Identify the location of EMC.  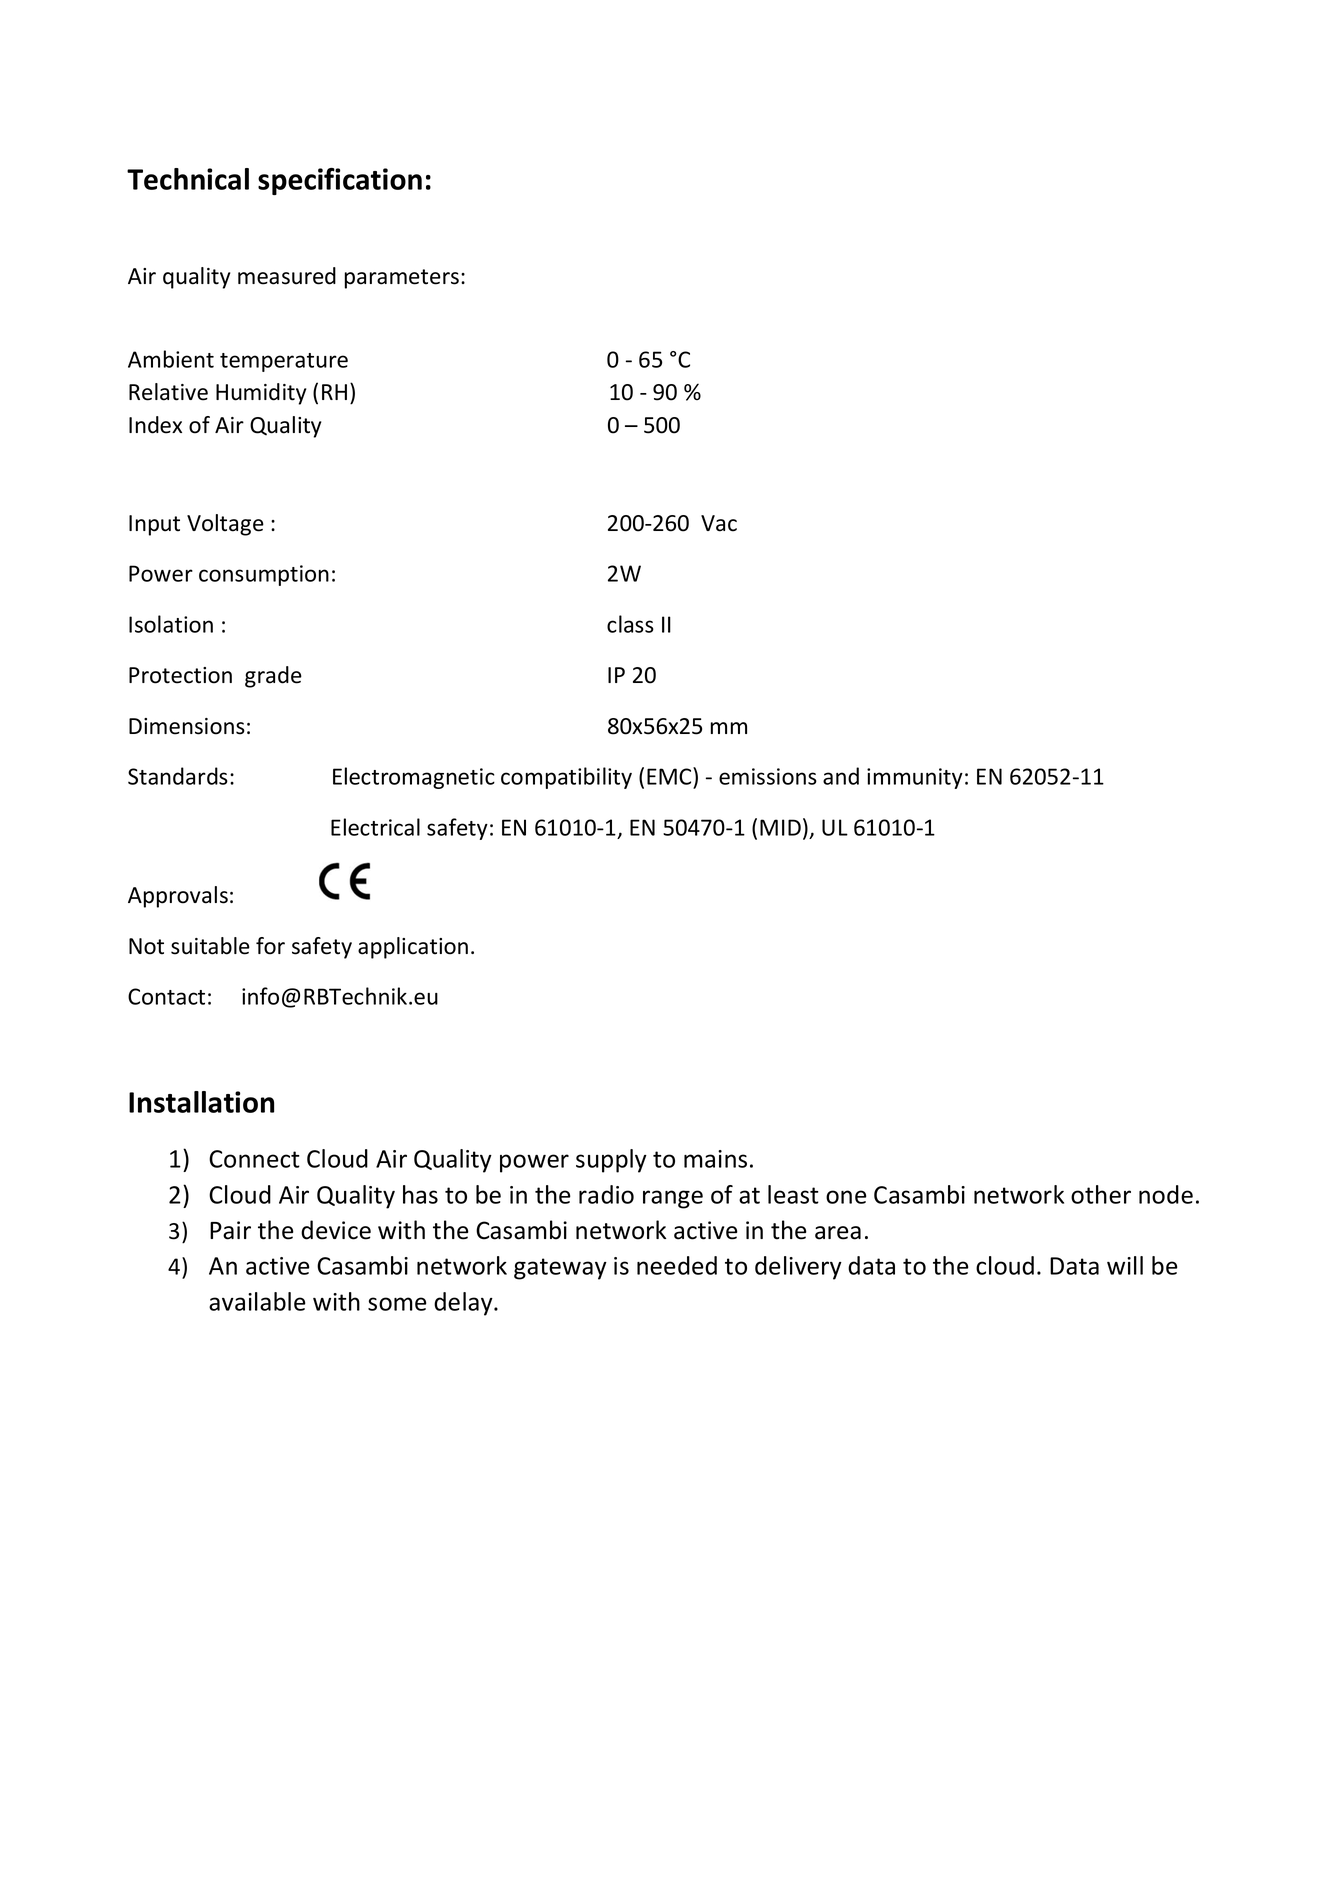
(670, 777).
